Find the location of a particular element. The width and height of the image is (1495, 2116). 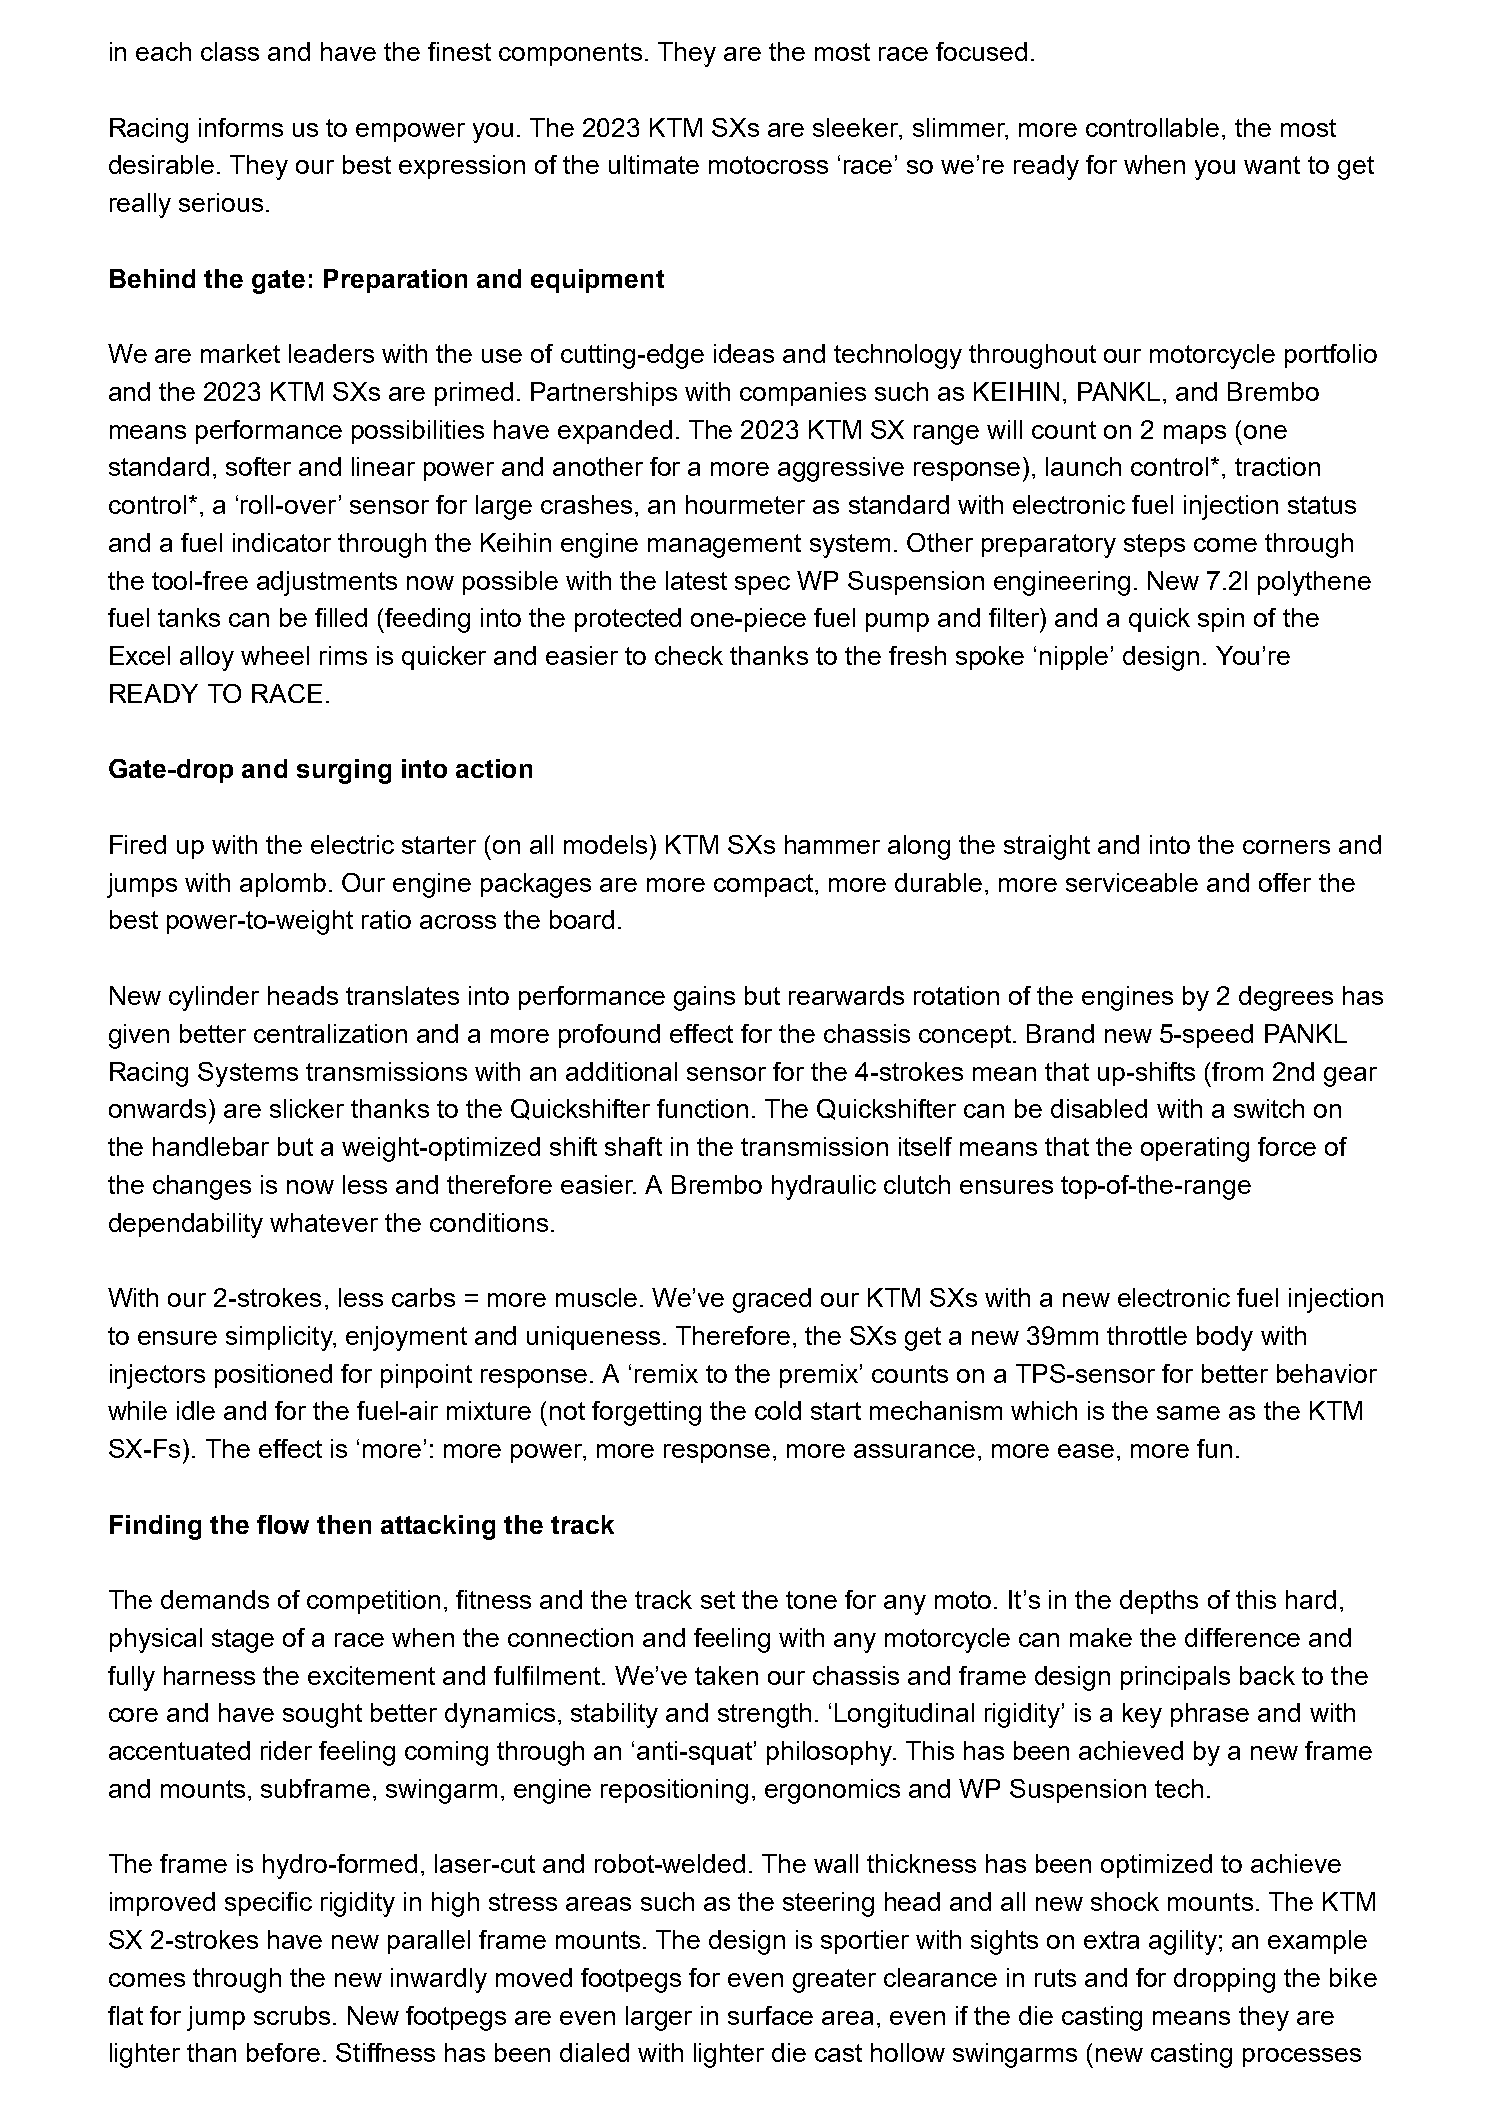

from is located at coordinates (1237, 1071).
